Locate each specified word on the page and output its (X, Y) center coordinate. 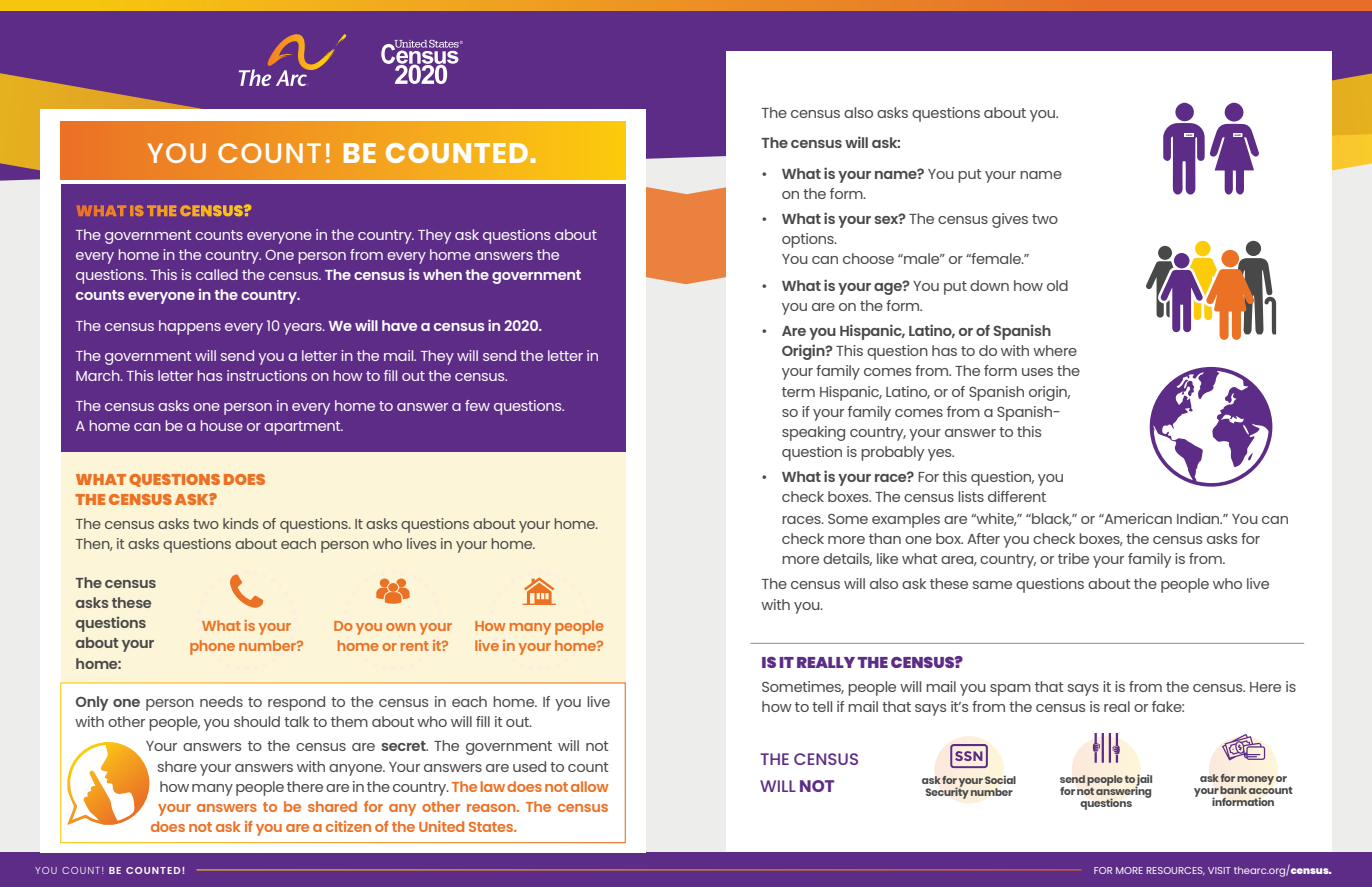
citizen (348, 826)
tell (822, 706)
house (222, 425)
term (798, 392)
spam (1010, 690)
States (492, 827)
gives (1010, 220)
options (809, 240)
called (217, 274)
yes (941, 455)
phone (212, 647)
